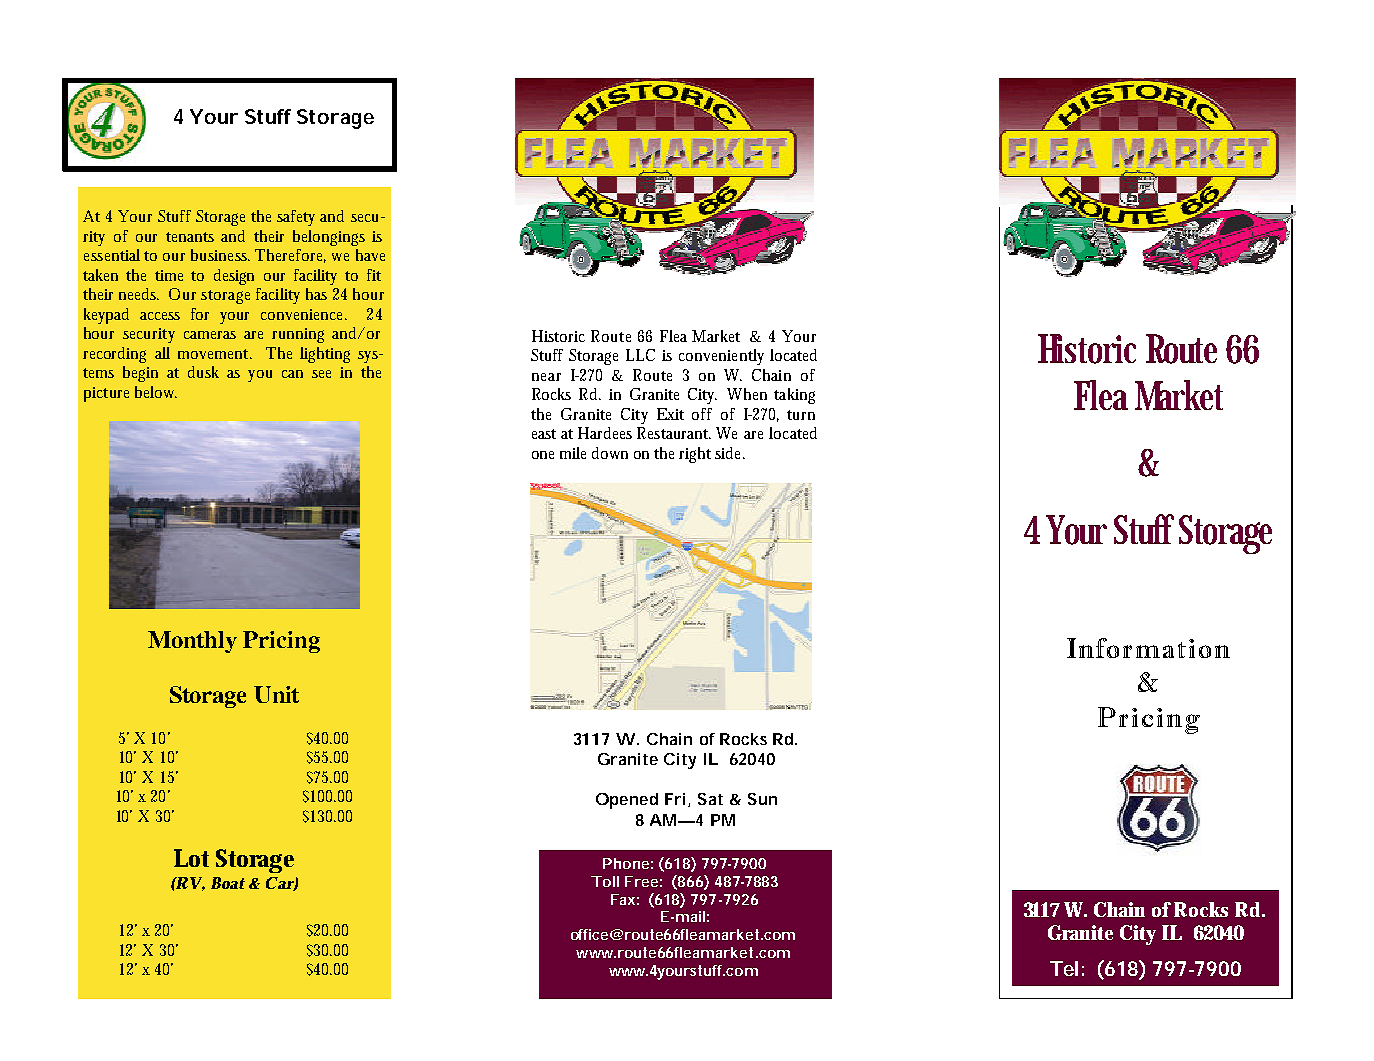 This document has width=1374, height=1061. Describe the element at coordinates (190, 237) in the document. I see `tenants` at that location.
